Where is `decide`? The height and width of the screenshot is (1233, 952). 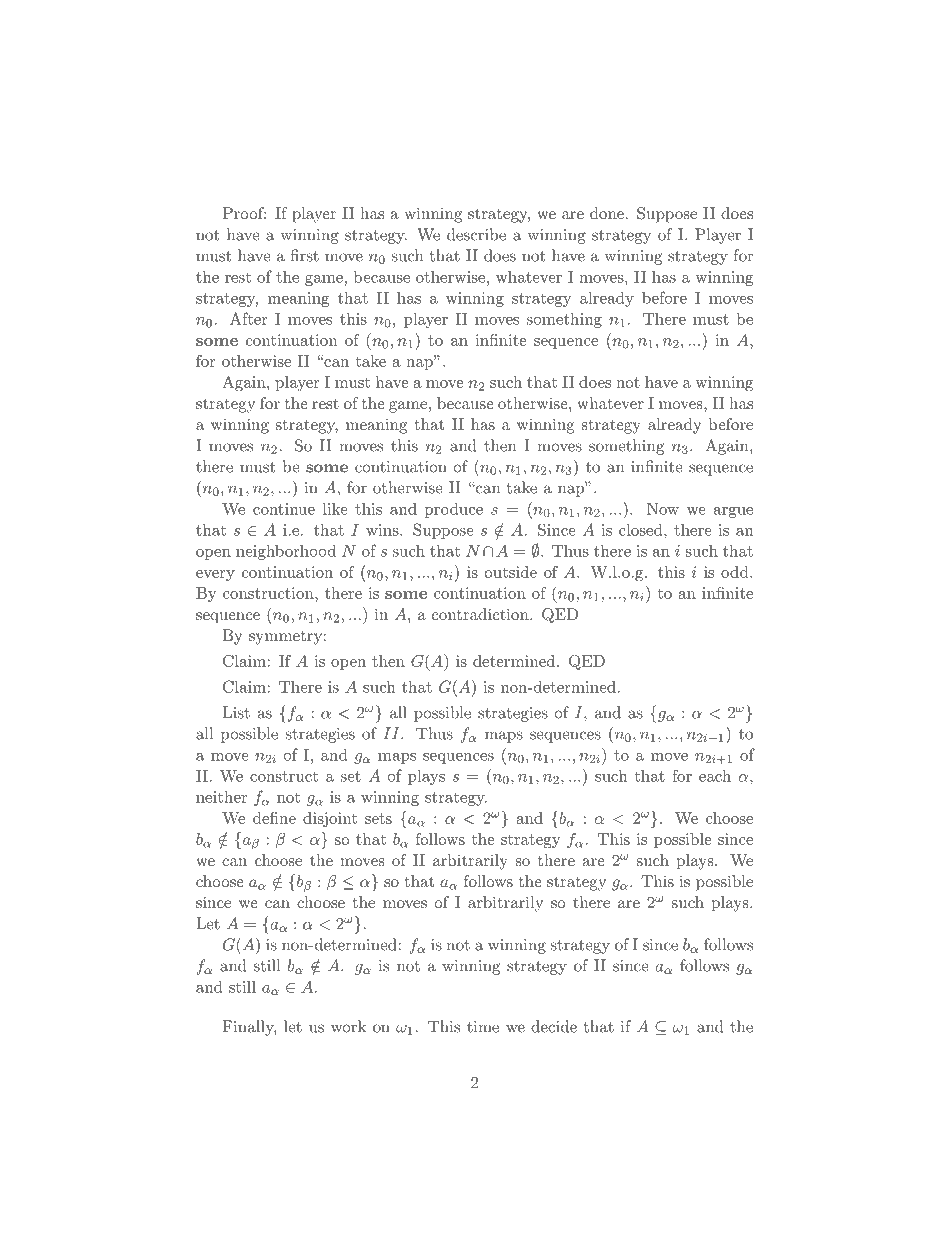 decide is located at coordinates (554, 1026).
